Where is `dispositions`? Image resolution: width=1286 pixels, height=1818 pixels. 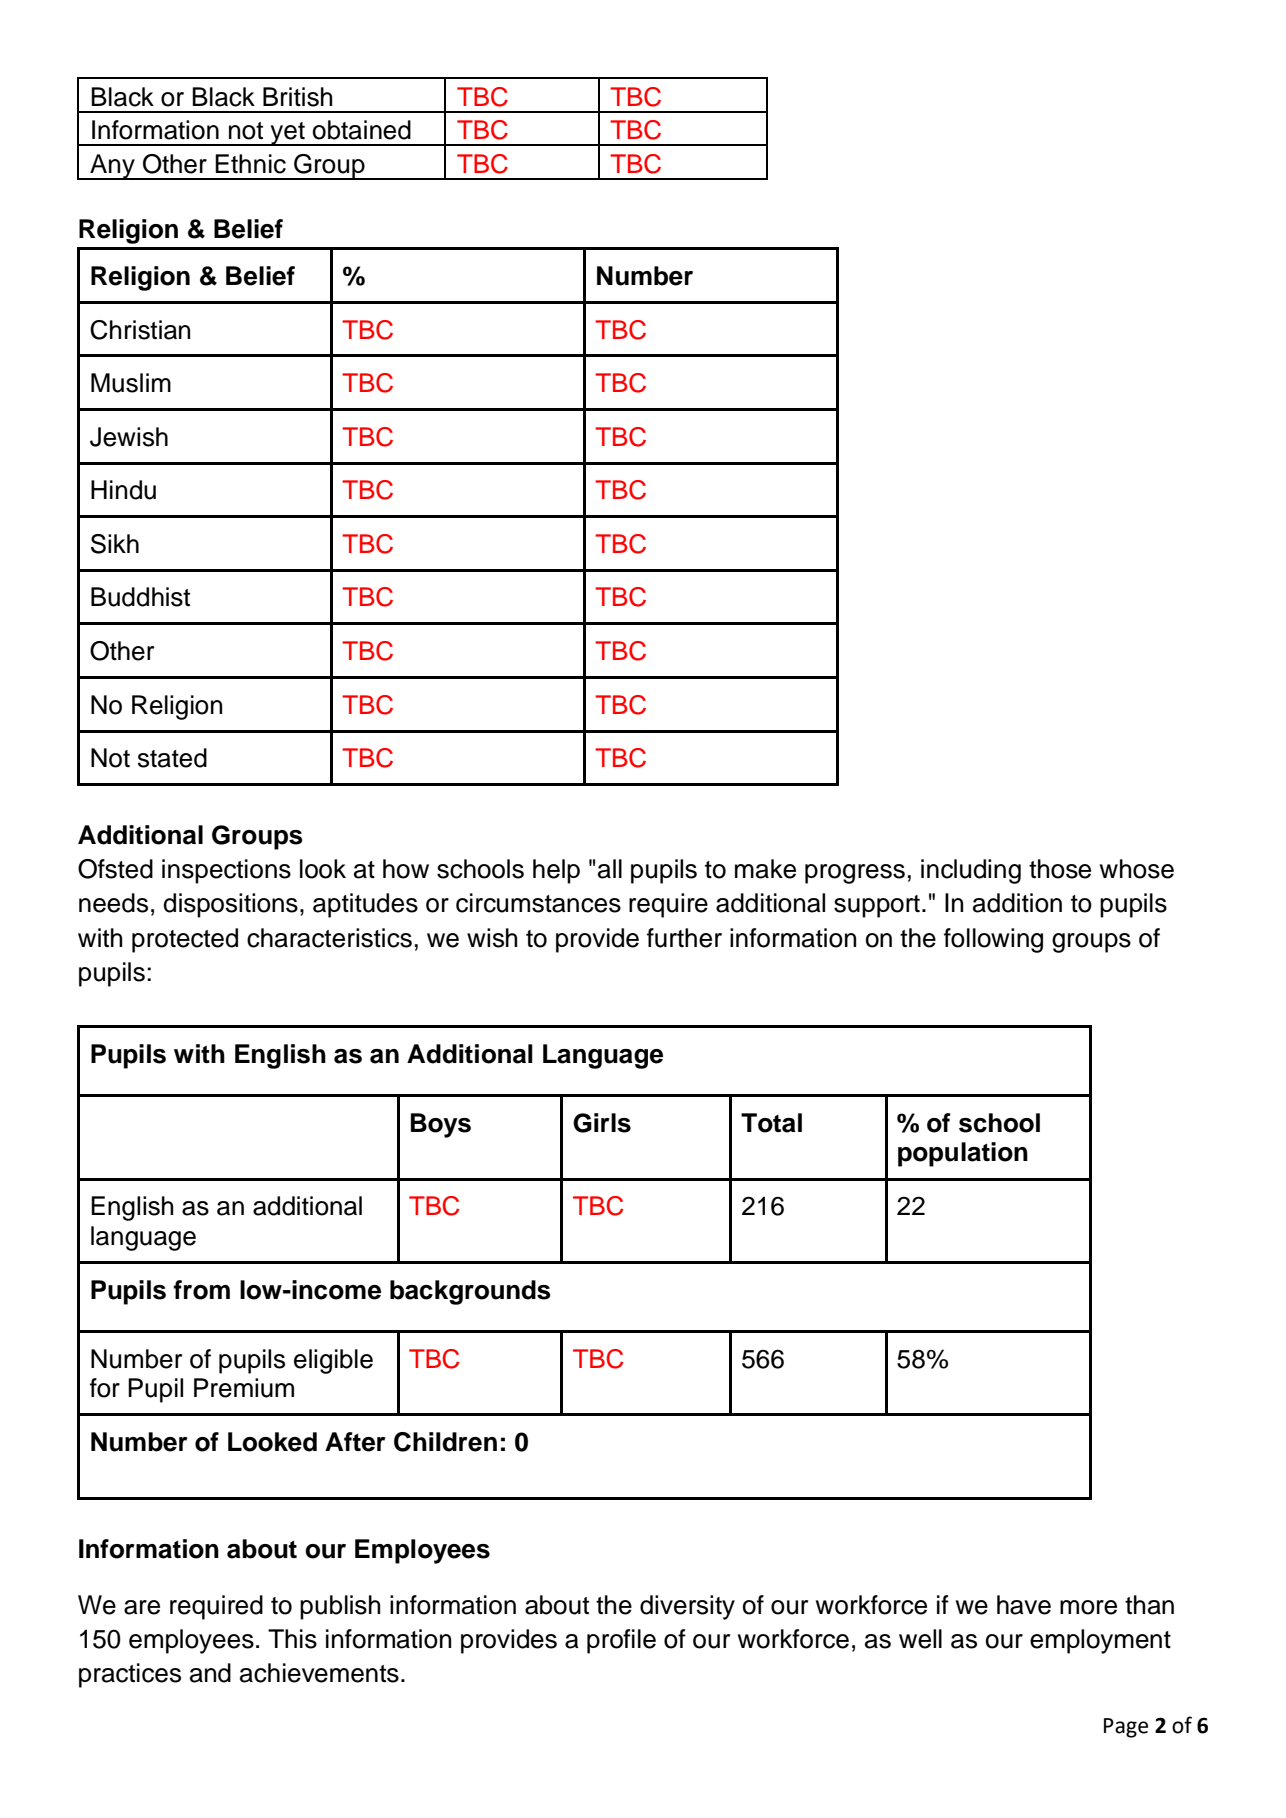
dispositions is located at coordinates (230, 905).
